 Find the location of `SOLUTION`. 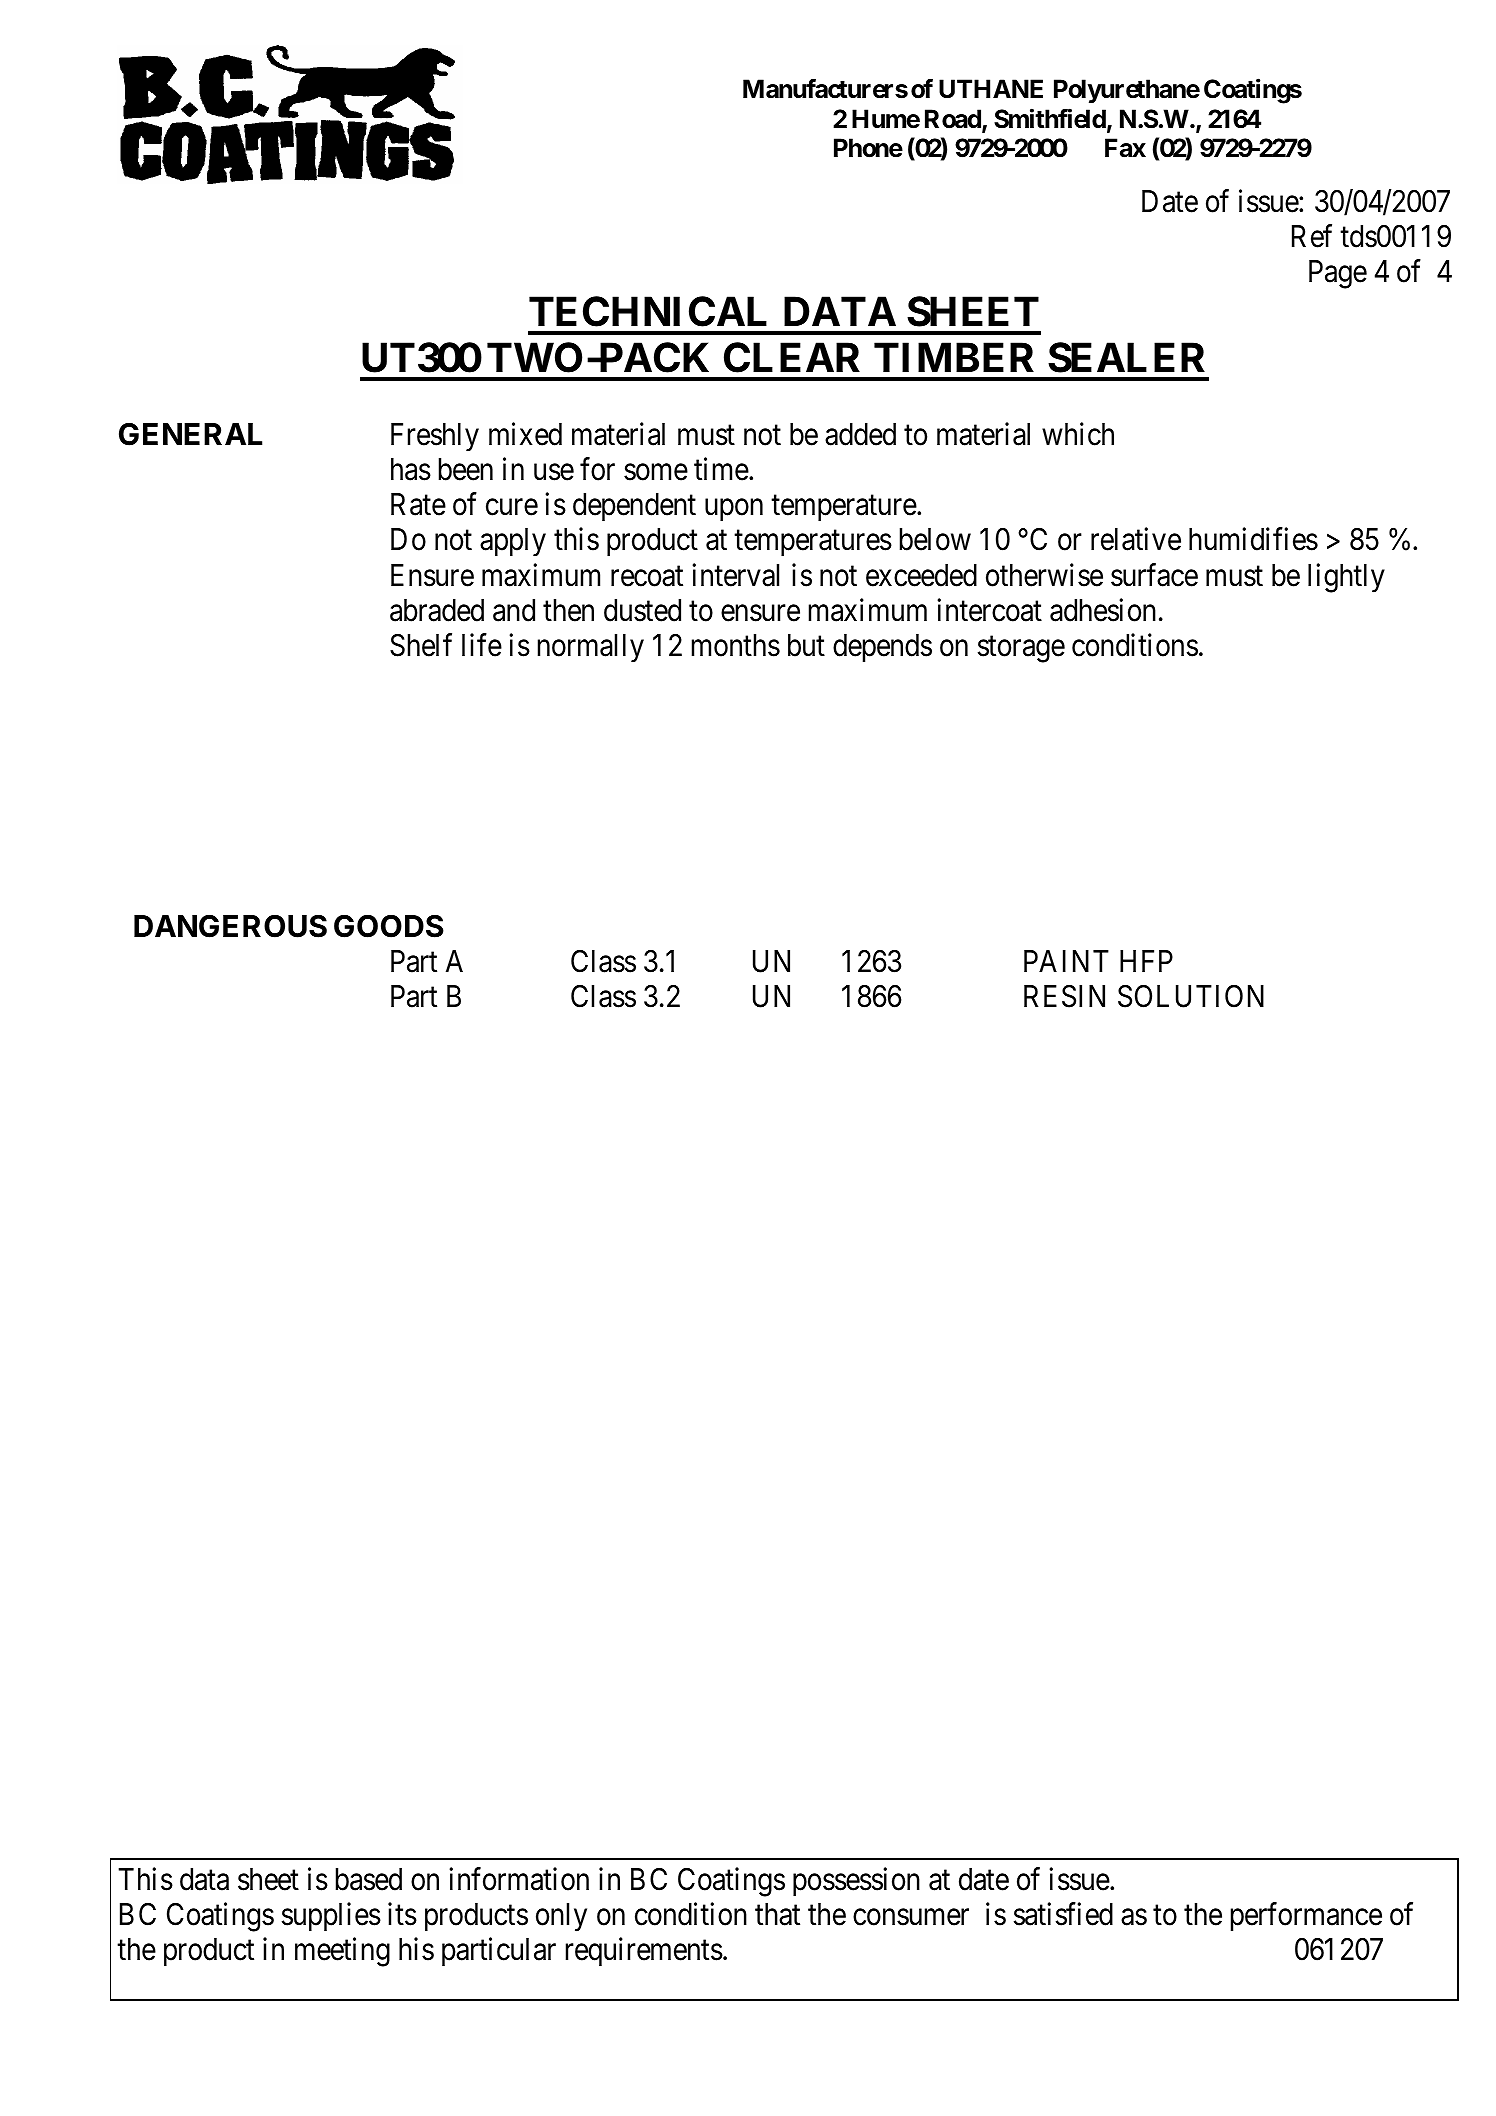

SOLUTION is located at coordinates (1191, 996).
